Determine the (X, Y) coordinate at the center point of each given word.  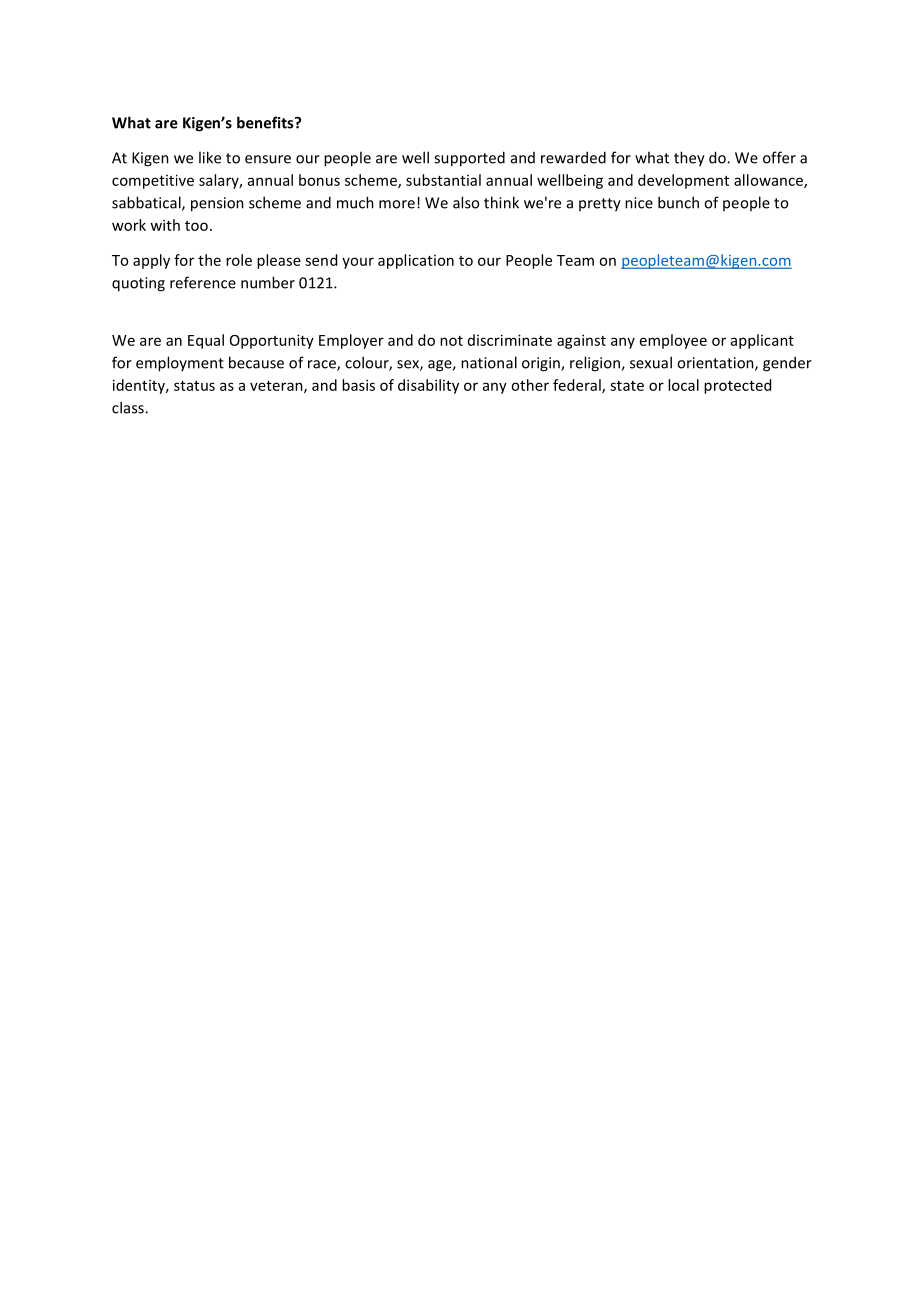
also (466, 202)
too (196, 226)
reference (203, 282)
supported (469, 159)
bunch (678, 202)
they (689, 159)
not (451, 341)
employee (673, 341)
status (194, 386)
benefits (266, 122)
